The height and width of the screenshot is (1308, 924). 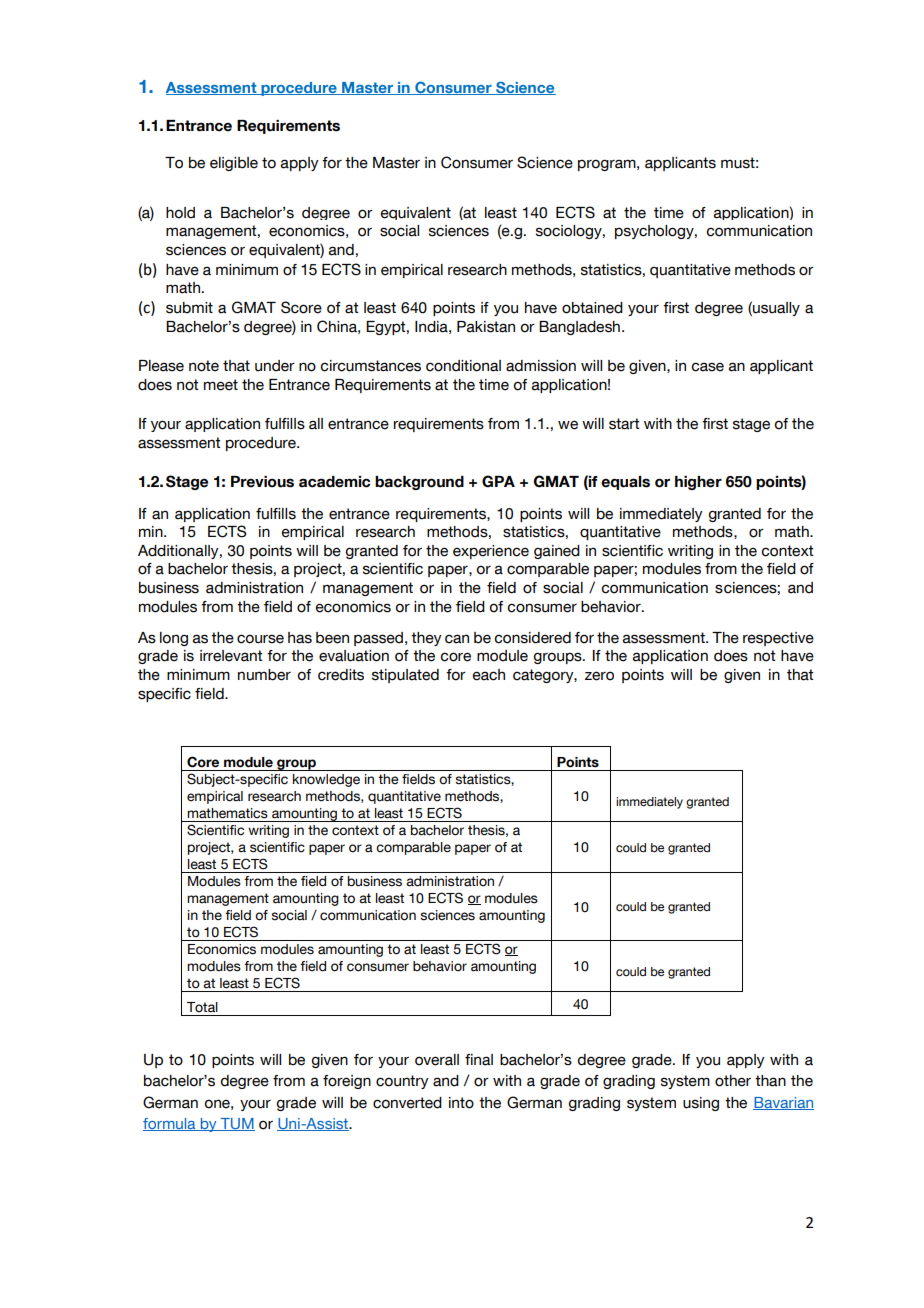 What do you see at coordinates (707, 367) in the screenshot?
I see `case` at bounding box center [707, 367].
